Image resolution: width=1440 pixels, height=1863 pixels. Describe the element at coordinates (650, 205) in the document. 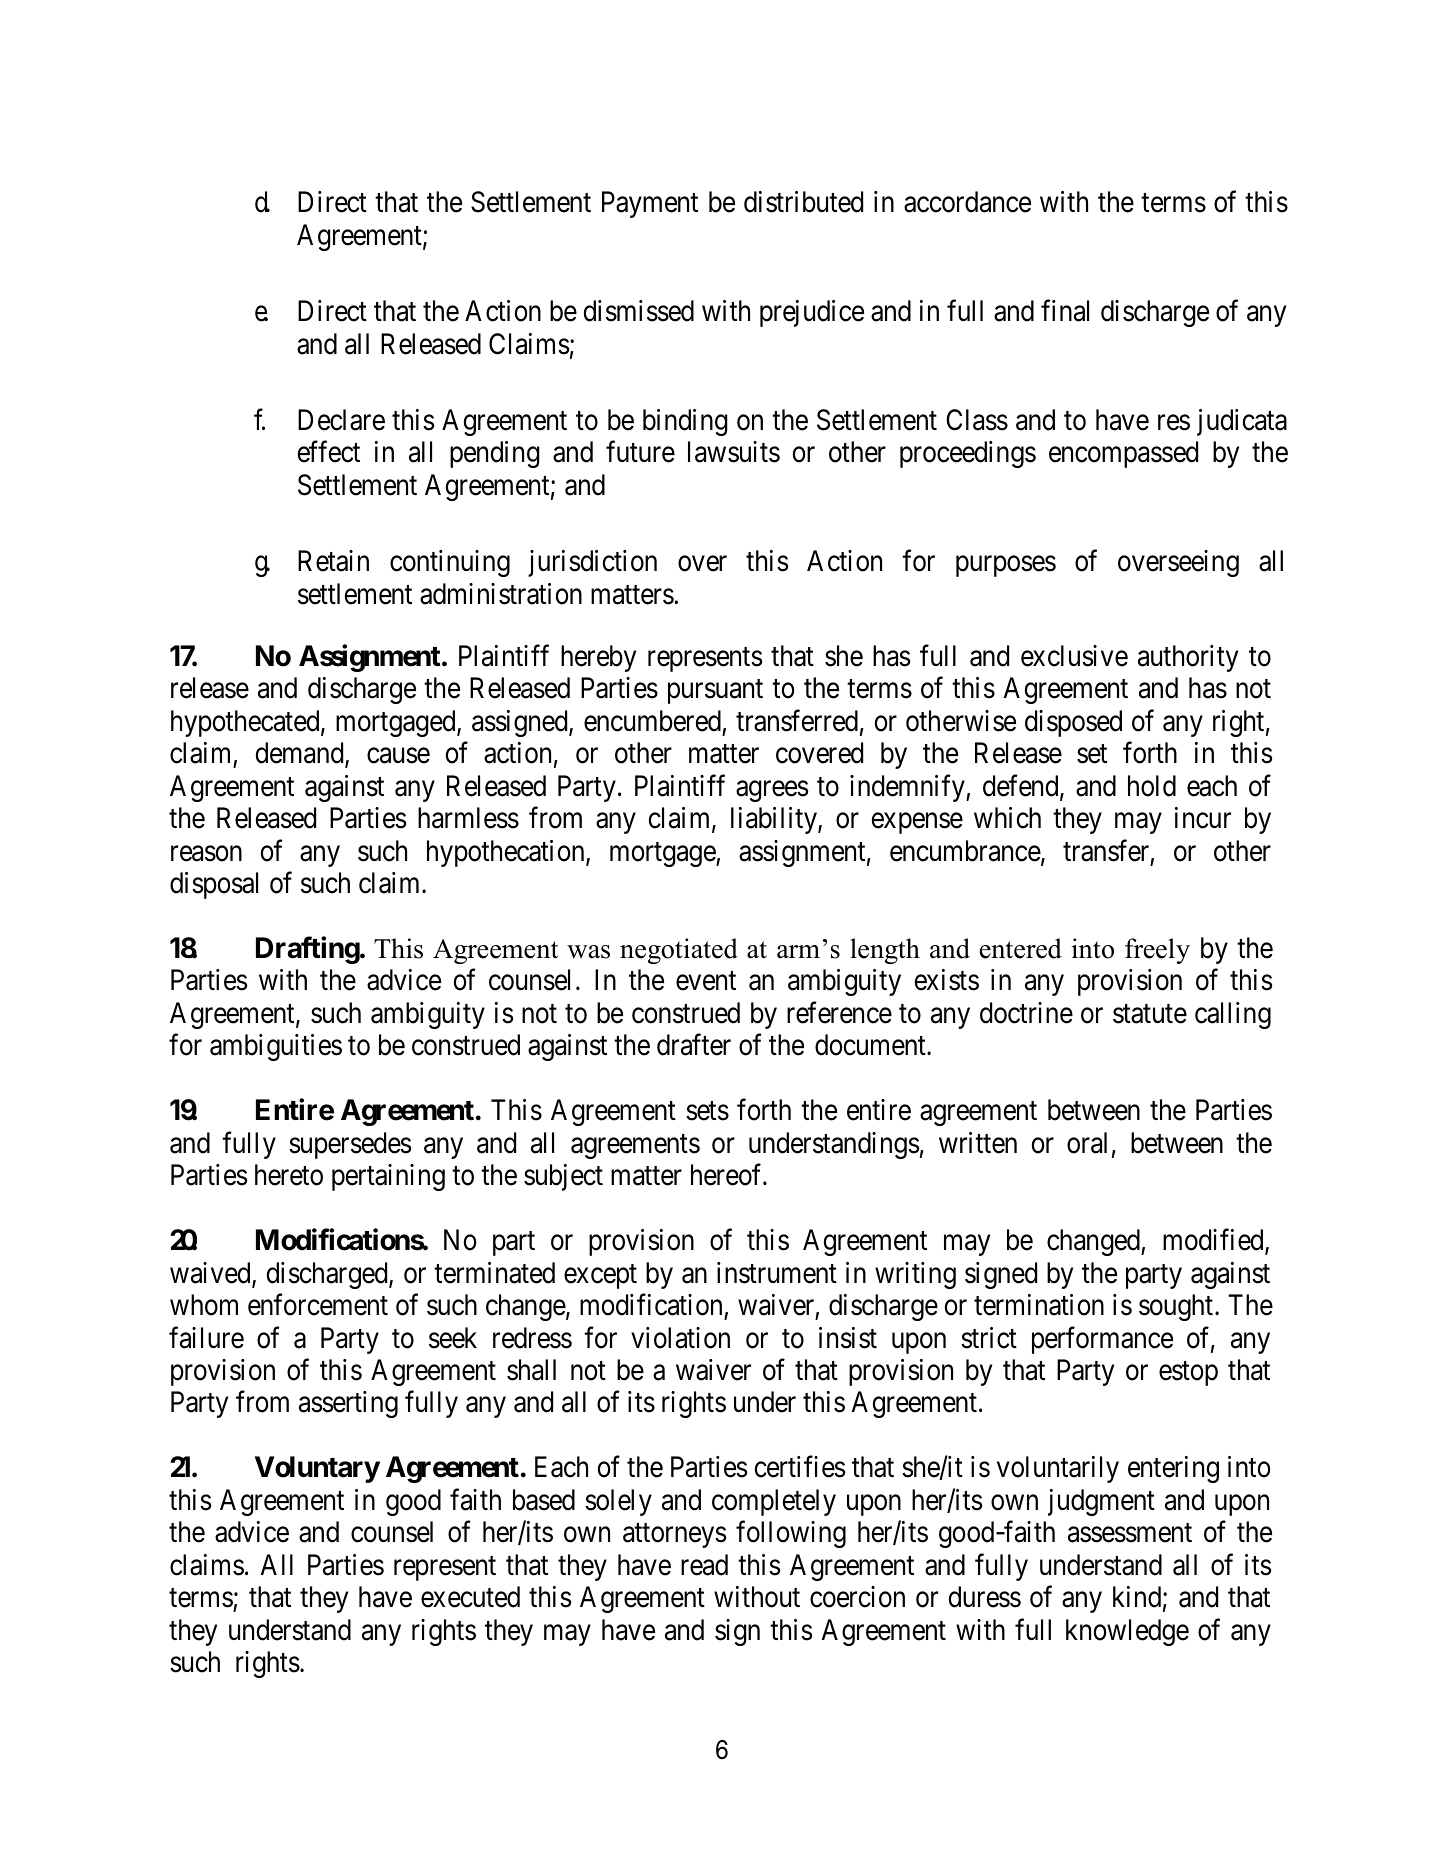

I see `Payment` at that location.
